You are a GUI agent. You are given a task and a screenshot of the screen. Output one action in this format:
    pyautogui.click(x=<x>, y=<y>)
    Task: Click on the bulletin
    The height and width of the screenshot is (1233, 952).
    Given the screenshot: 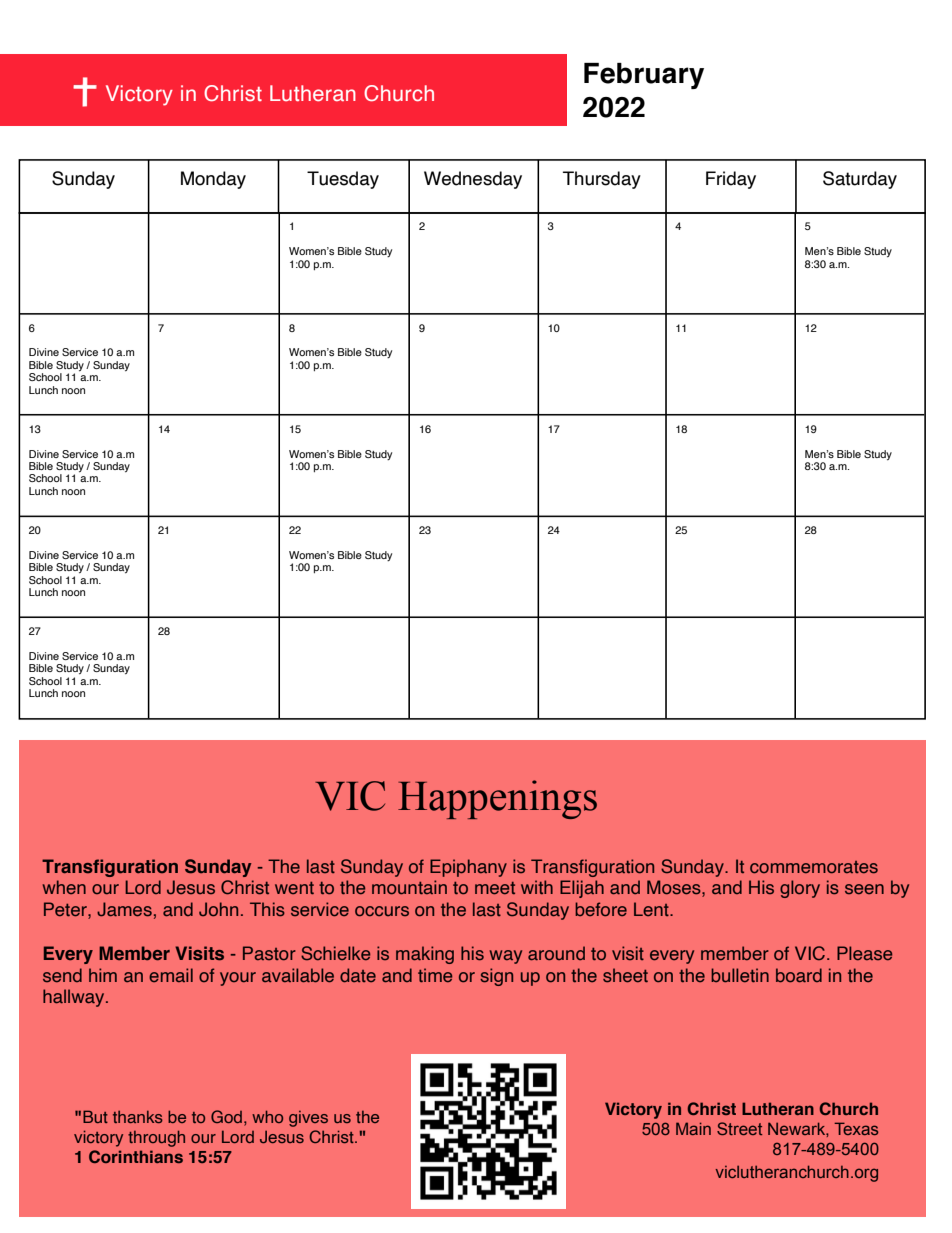 What is the action you would take?
    pyautogui.click(x=740, y=975)
